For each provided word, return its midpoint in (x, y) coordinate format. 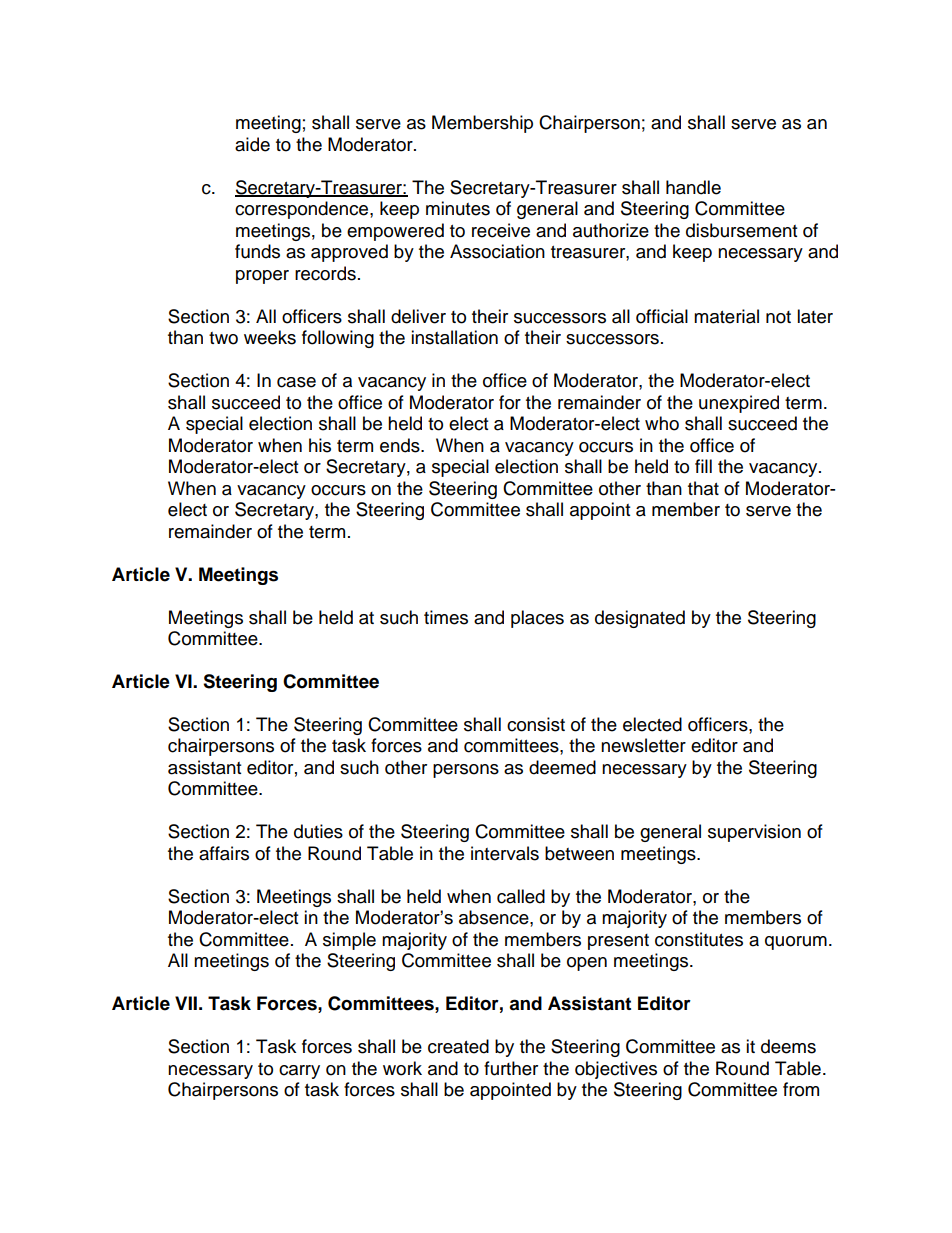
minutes (458, 208)
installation (454, 337)
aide (252, 144)
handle (693, 187)
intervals (505, 853)
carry (299, 1072)
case (296, 382)
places (537, 619)
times (446, 617)
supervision (754, 833)
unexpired (739, 404)
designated (640, 619)
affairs (224, 853)
